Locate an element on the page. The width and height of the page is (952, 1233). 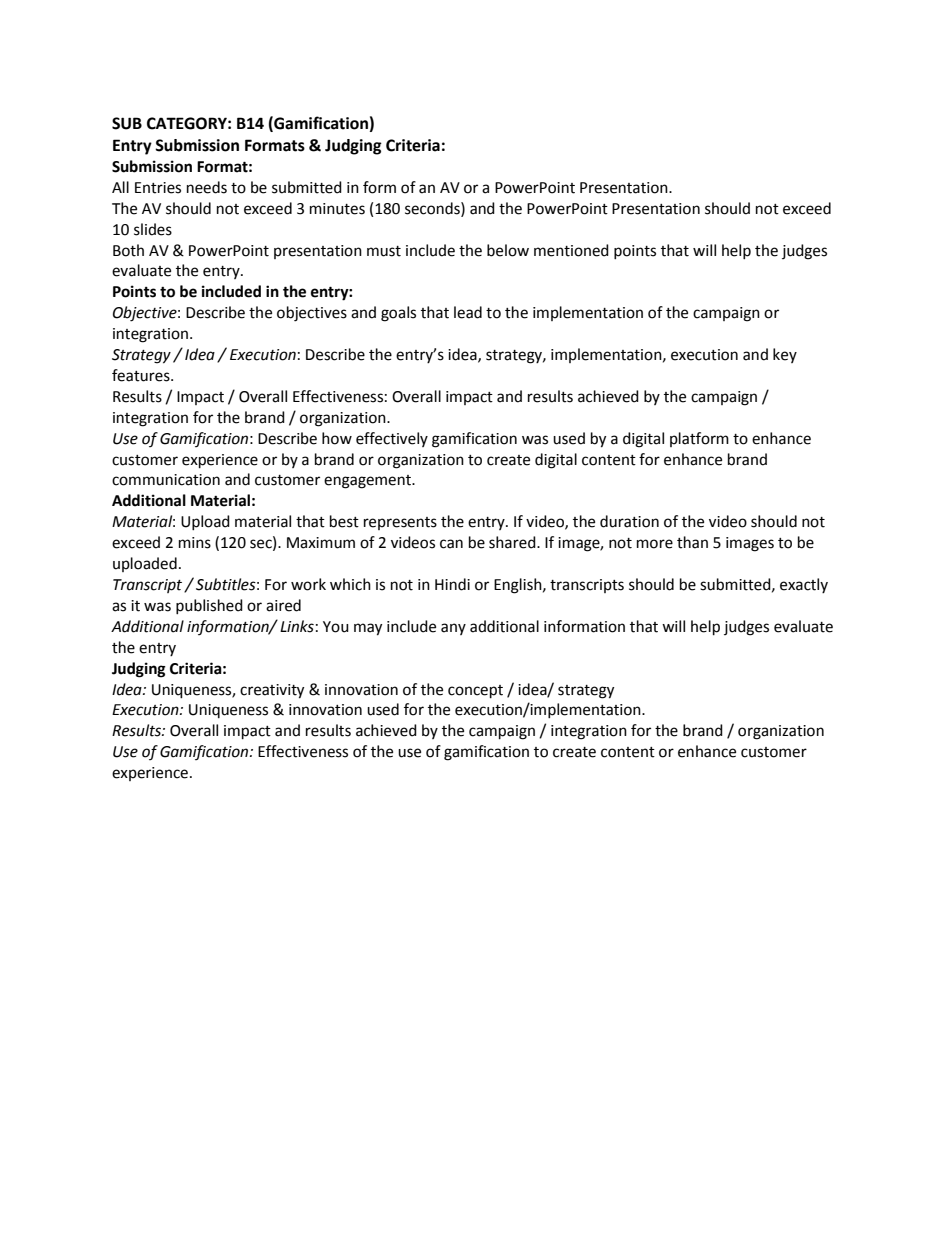
creativity is located at coordinates (272, 691).
